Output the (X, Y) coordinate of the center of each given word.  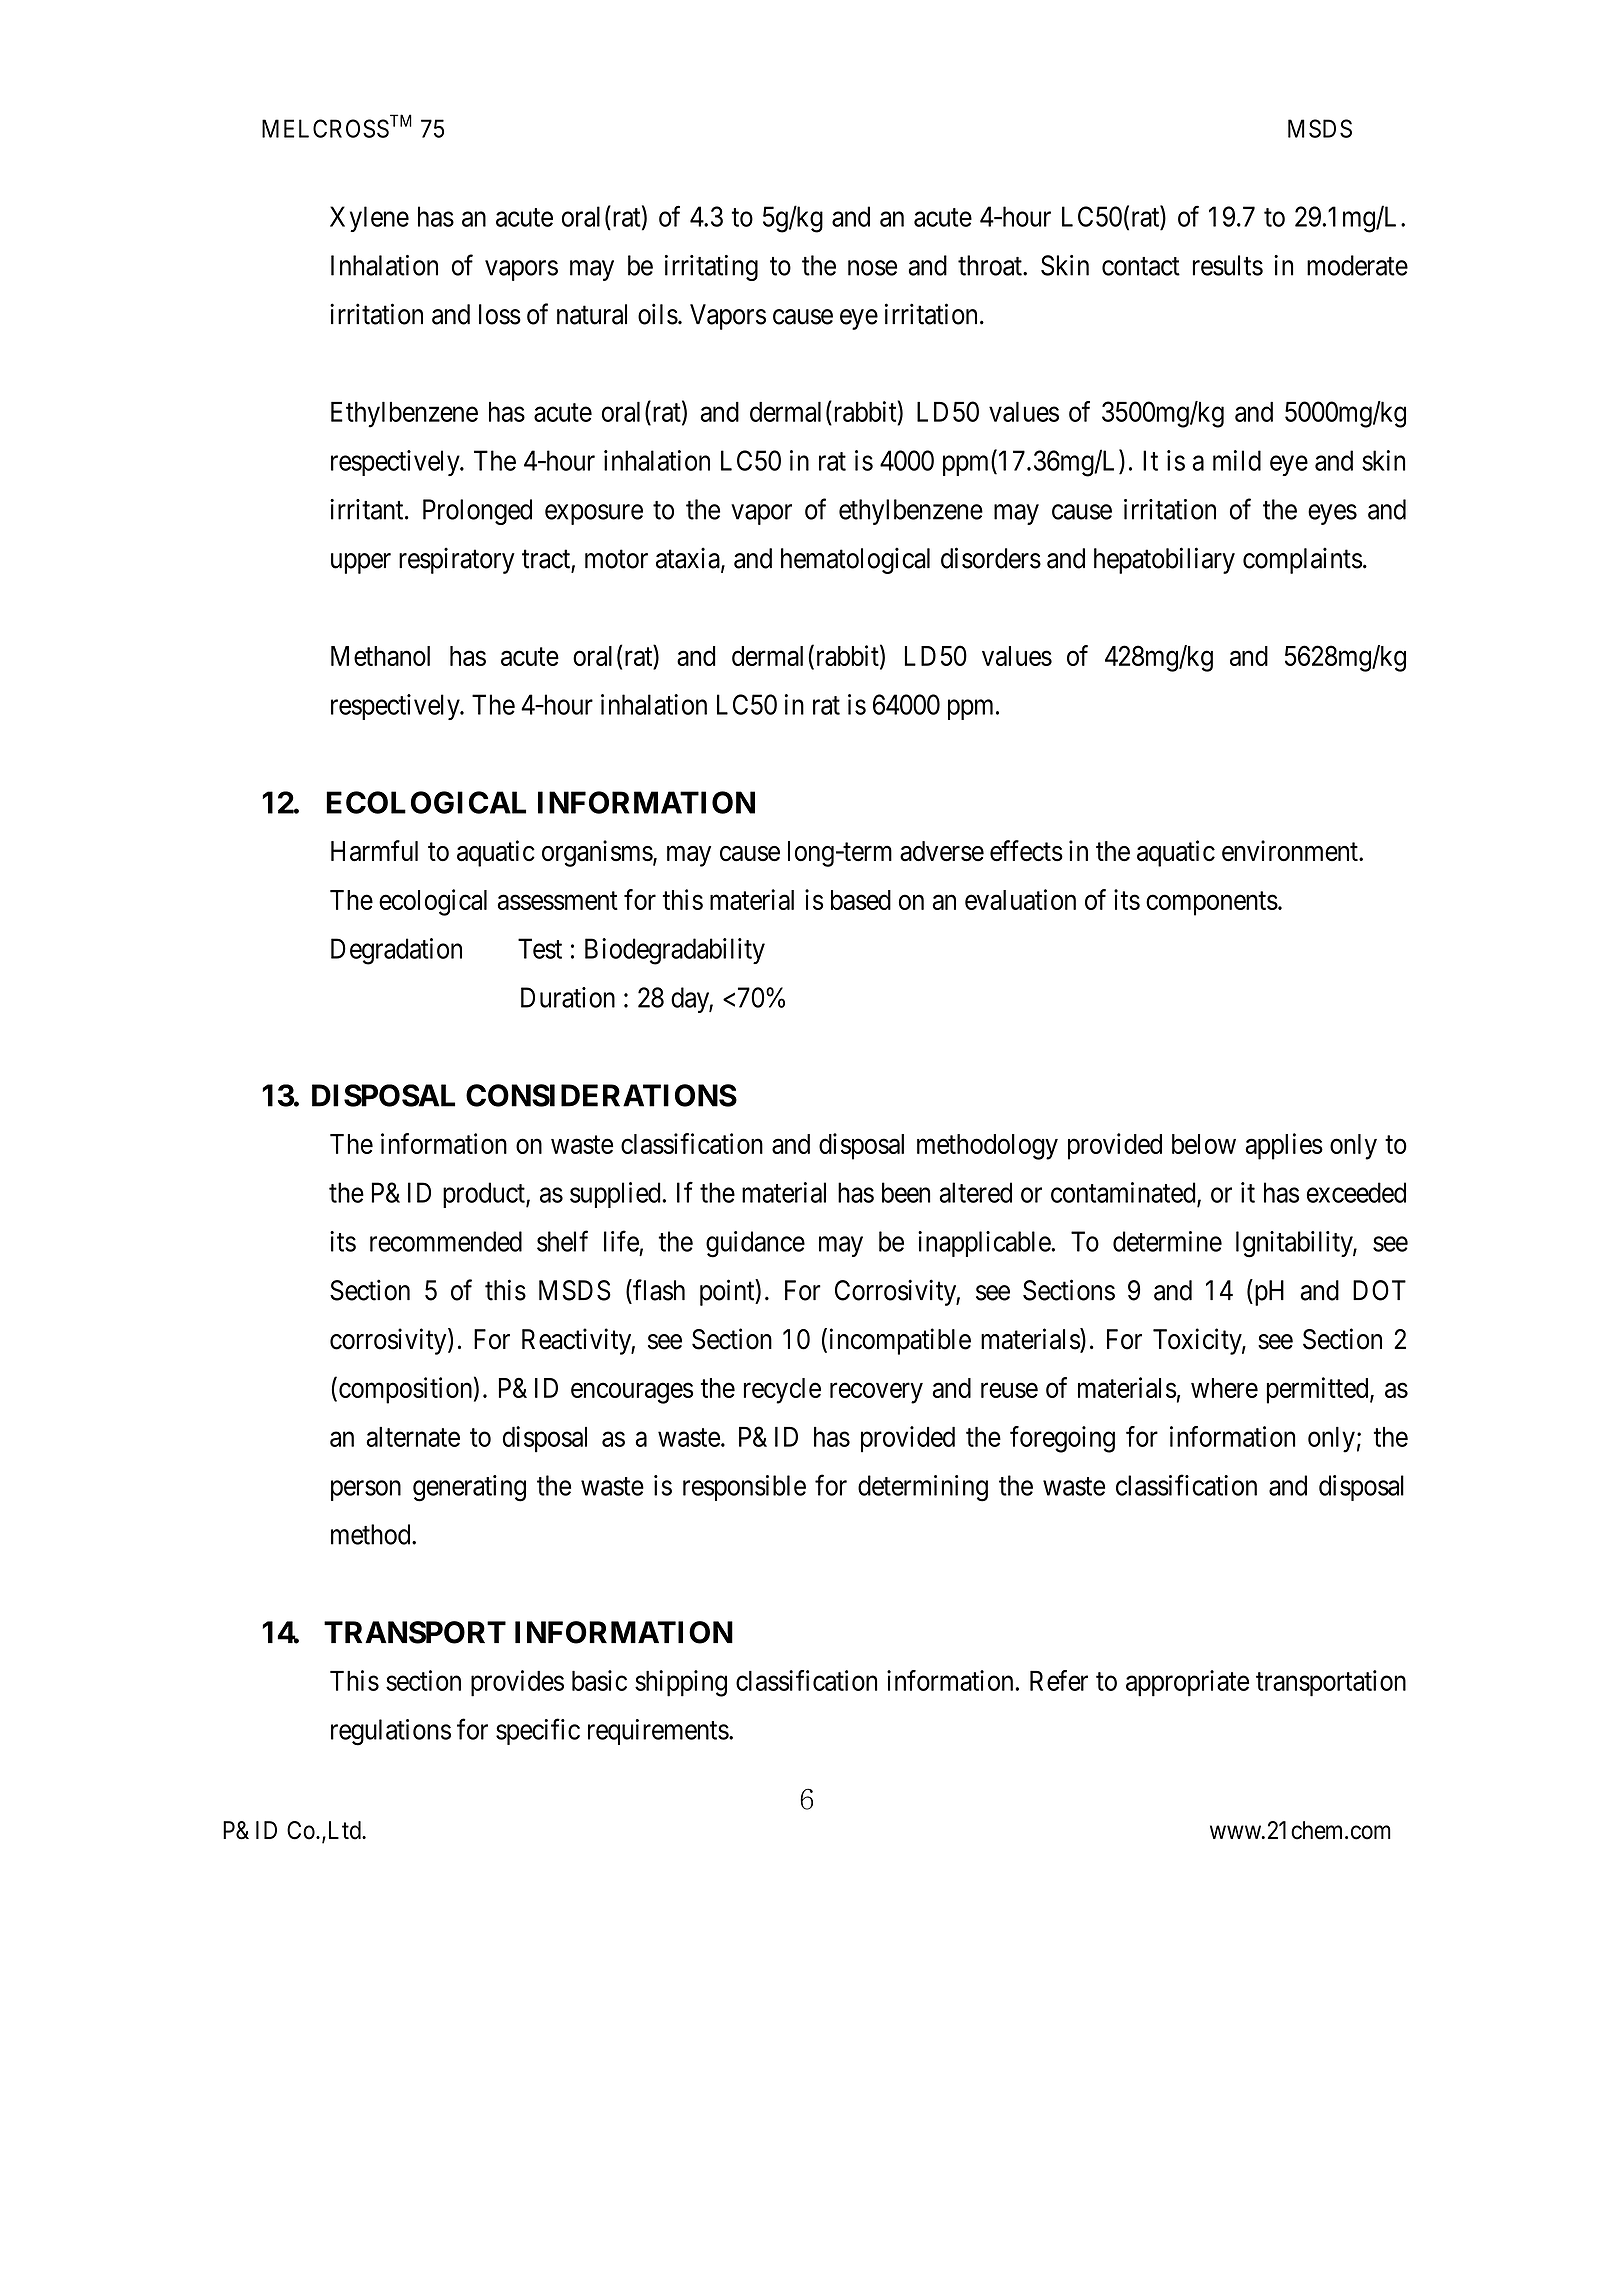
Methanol (380, 656)
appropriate (1187, 1683)
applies (1284, 1146)
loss (500, 314)
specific (538, 1731)
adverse (942, 851)
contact (1141, 266)
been (906, 1192)
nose (872, 268)
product (485, 1195)
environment (1291, 851)
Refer (1059, 1680)
